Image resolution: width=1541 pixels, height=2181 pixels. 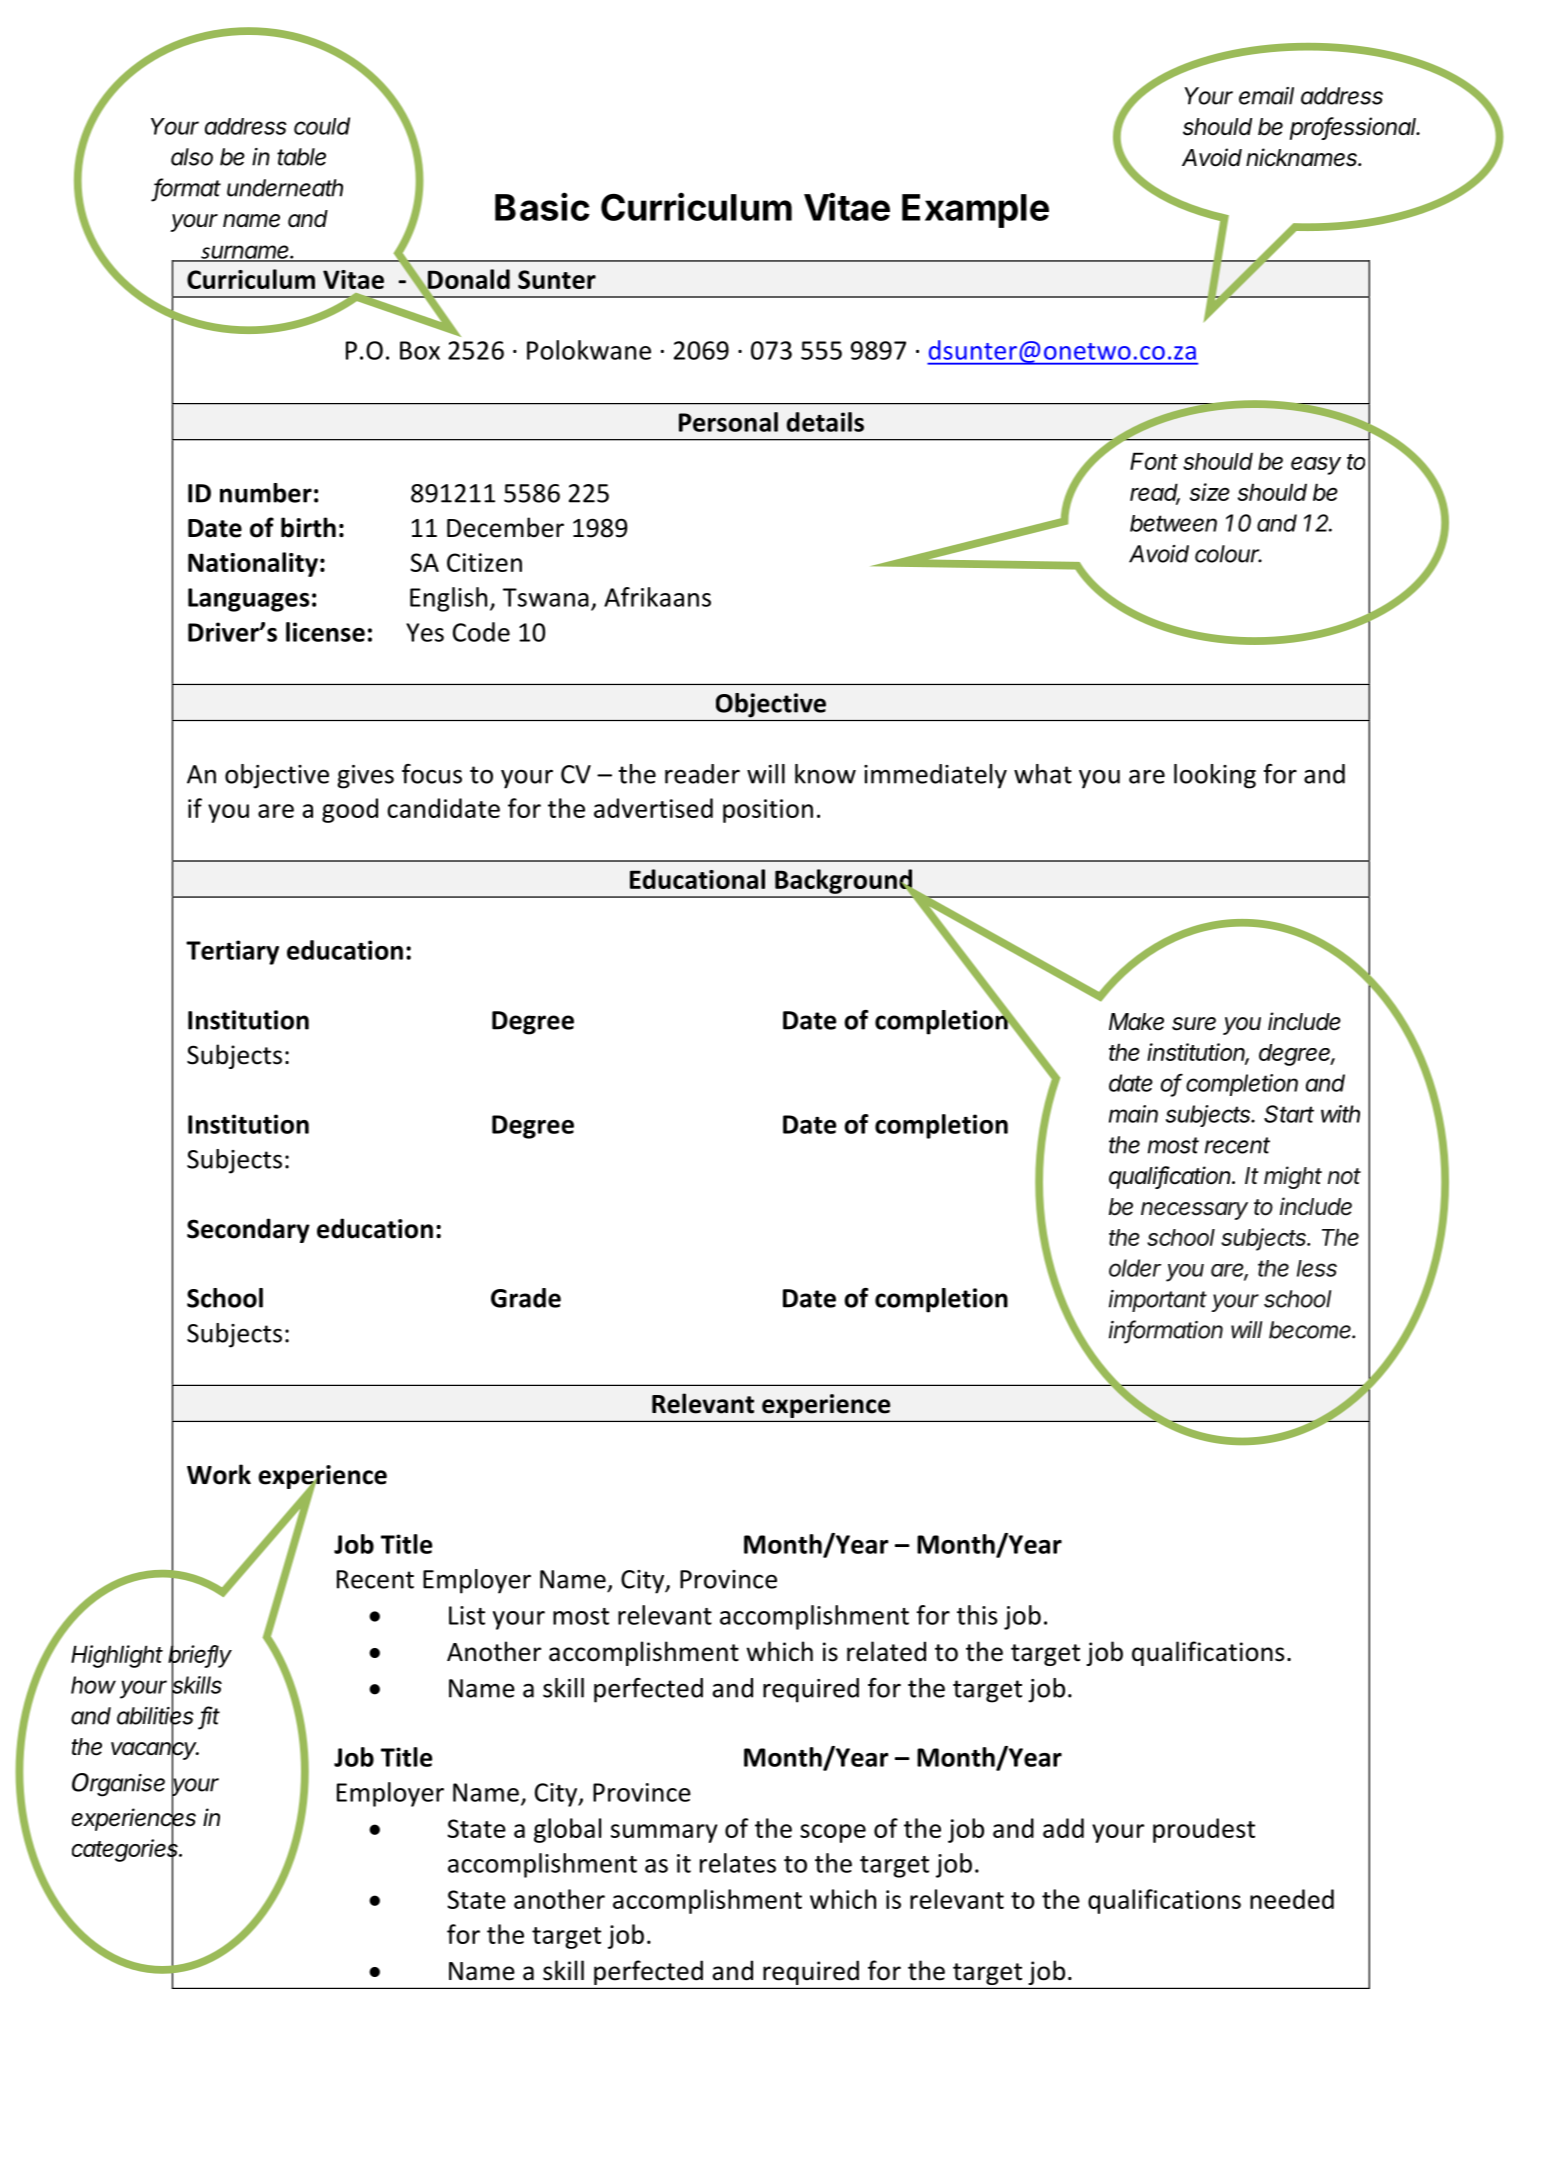 I want to click on also, so click(x=192, y=157).
